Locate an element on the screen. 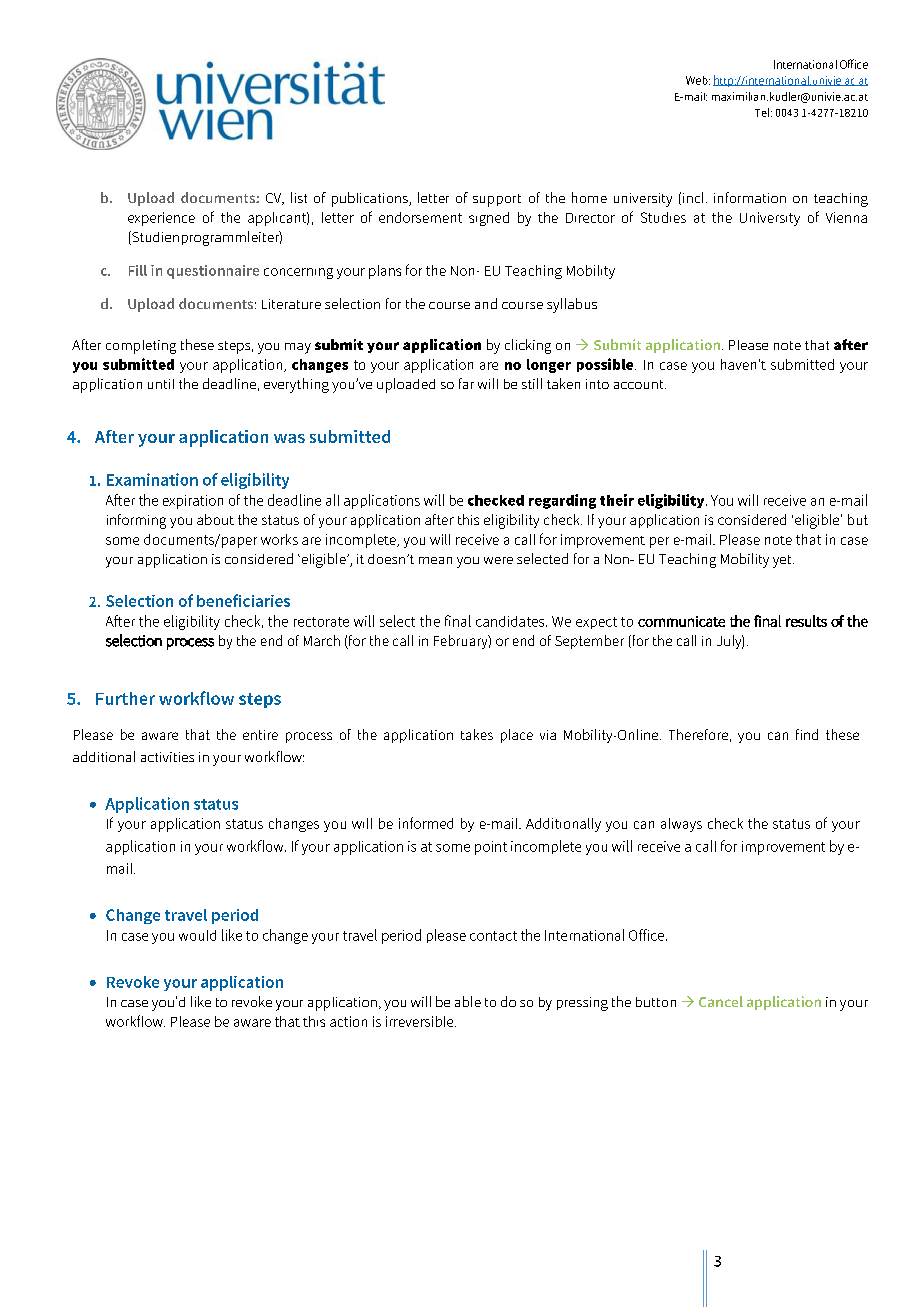 This screenshot has height=1307, width=924. list is located at coordinates (299, 197).
